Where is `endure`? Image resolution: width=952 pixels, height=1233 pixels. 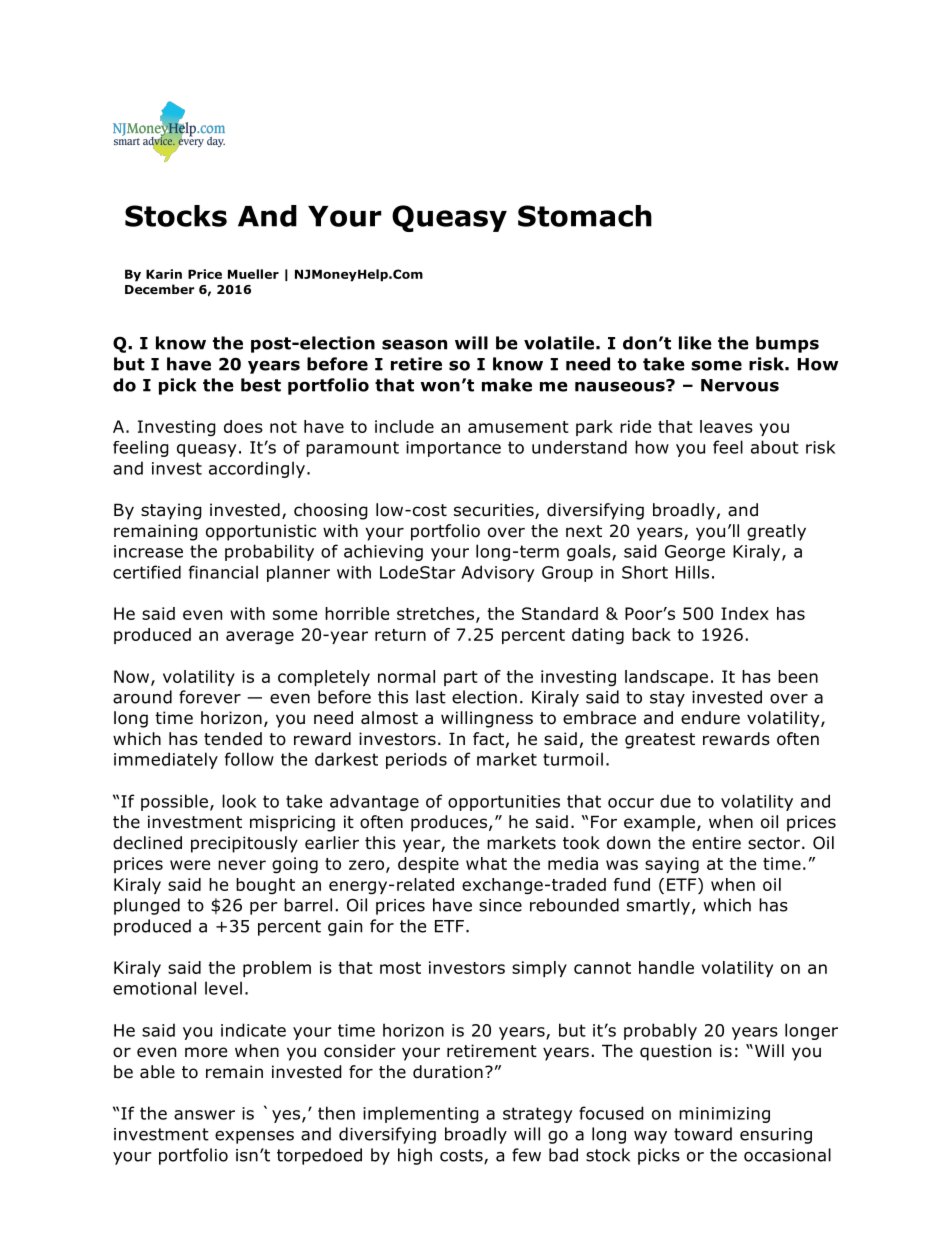 endure is located at coordinates (710, 718).
